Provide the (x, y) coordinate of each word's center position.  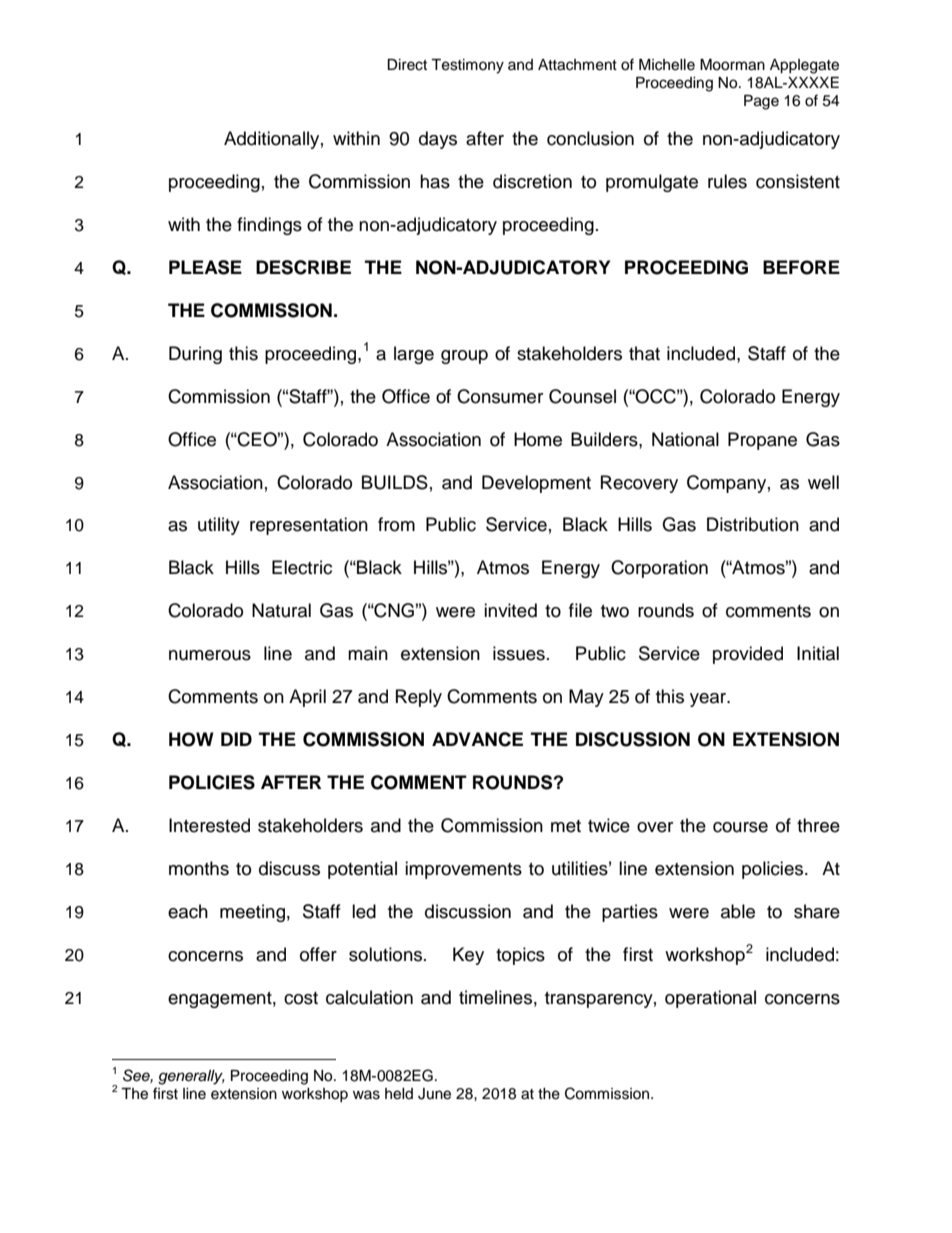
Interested (209, 825)
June (434, 1094)
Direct (407, 65)
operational (710, 999)
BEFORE (801, 267)
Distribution (753, 524)
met (566, 826)
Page (761, 102)
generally (191, 1077)
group (464, 357)
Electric (302, 567)
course (740, 827)
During (195, 355)
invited (510, 610)
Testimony (467, 66)
